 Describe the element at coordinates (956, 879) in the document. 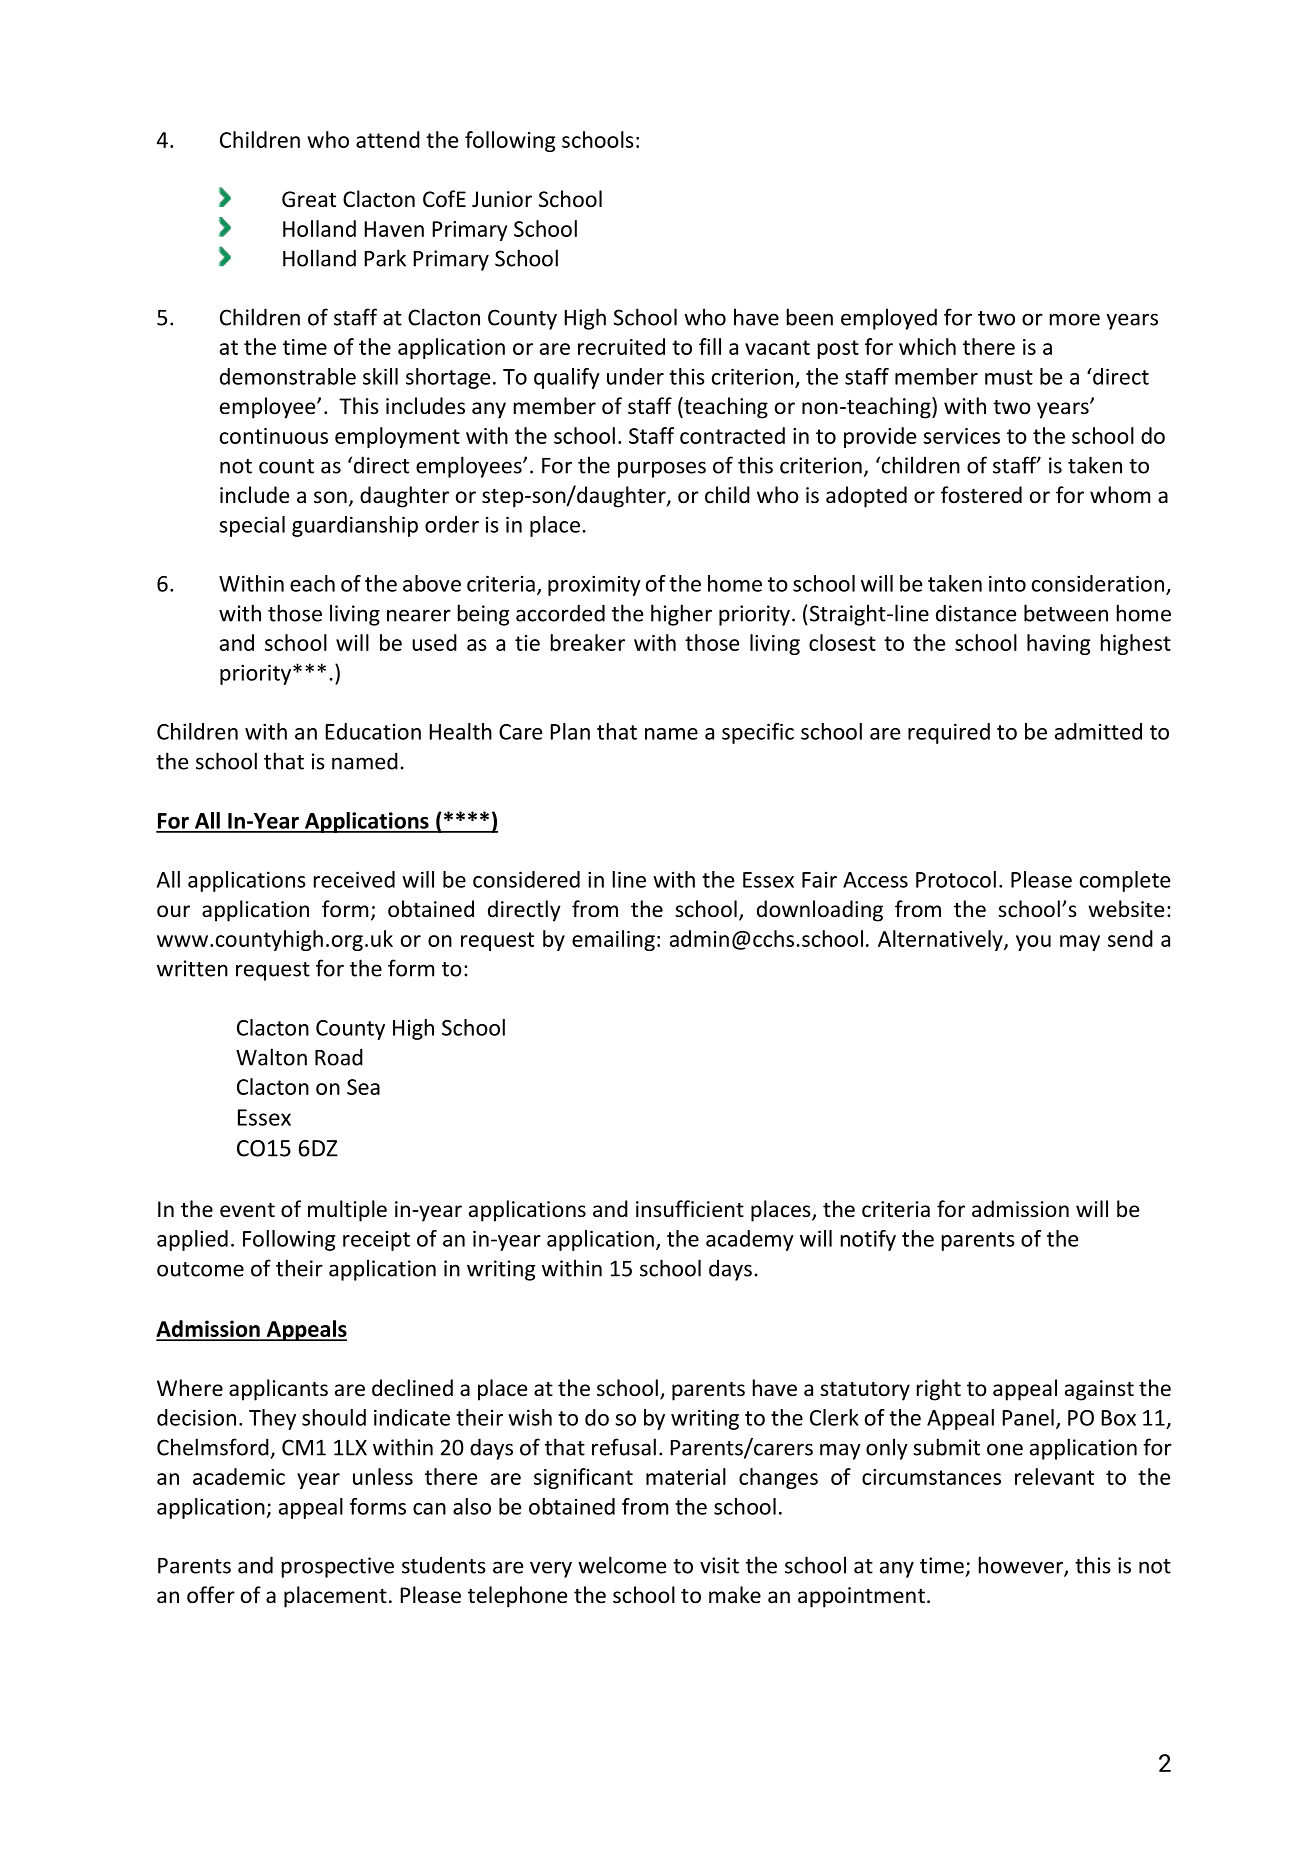

I see `Protocol` at that location.
